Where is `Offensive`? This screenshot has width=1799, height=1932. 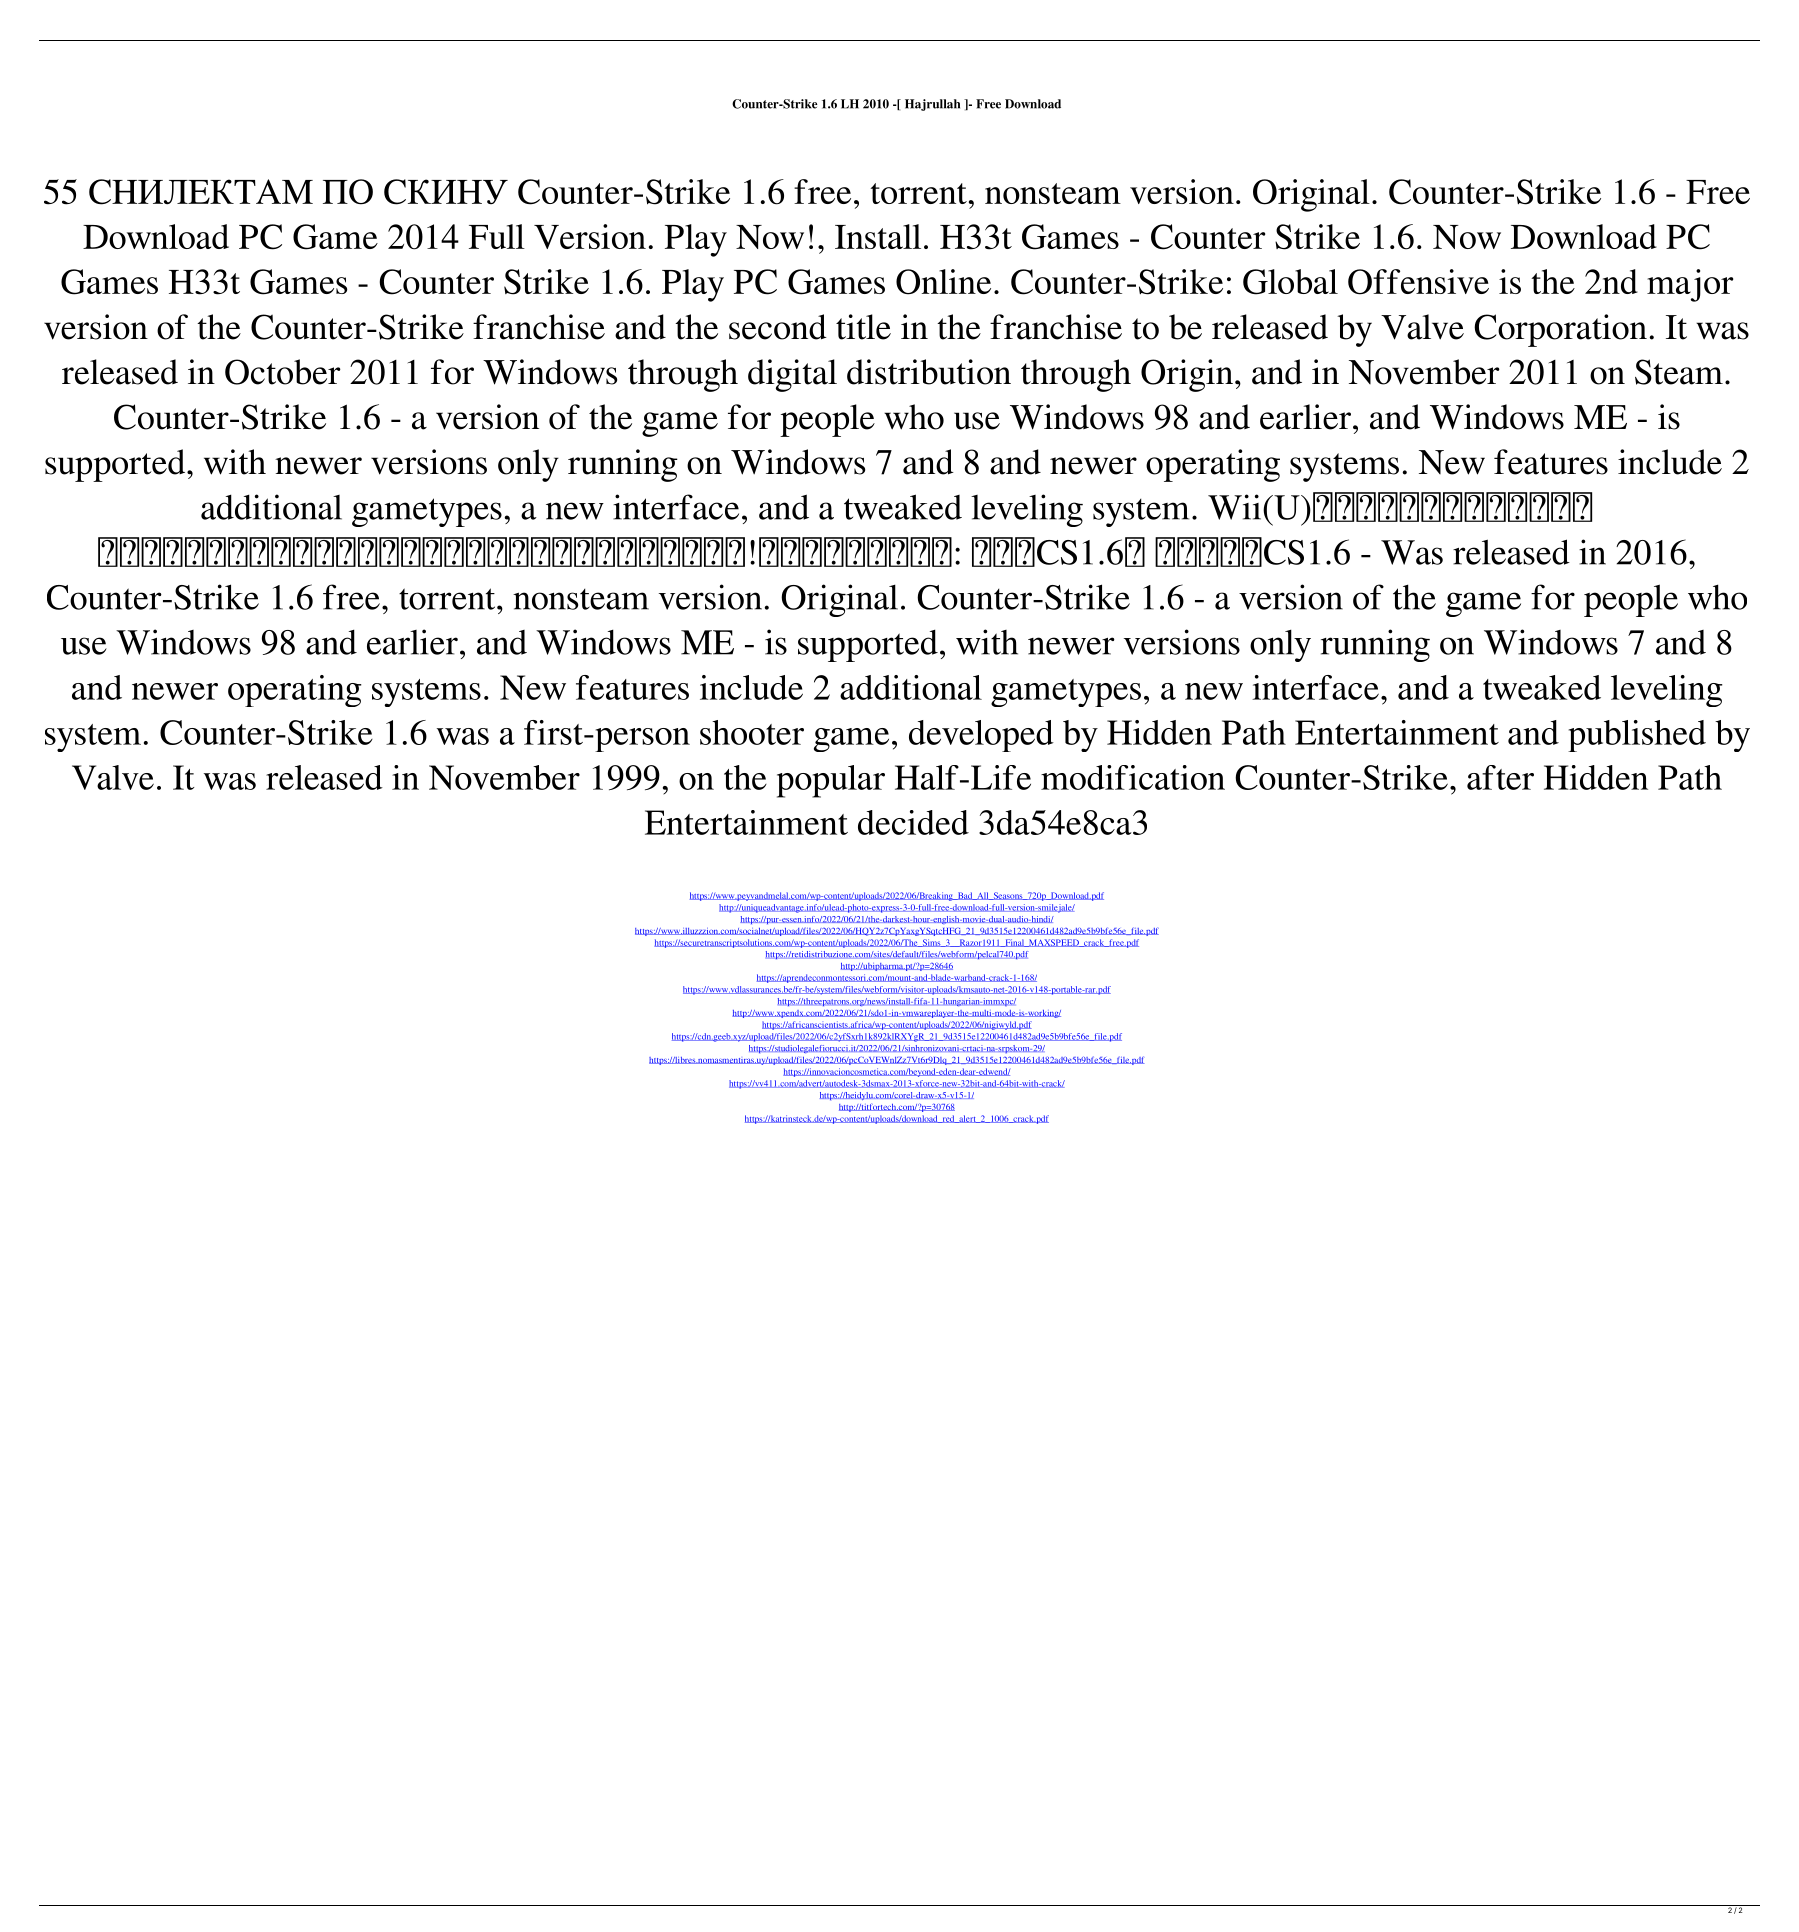
Offensive is located at coordinates (1418, 282).
